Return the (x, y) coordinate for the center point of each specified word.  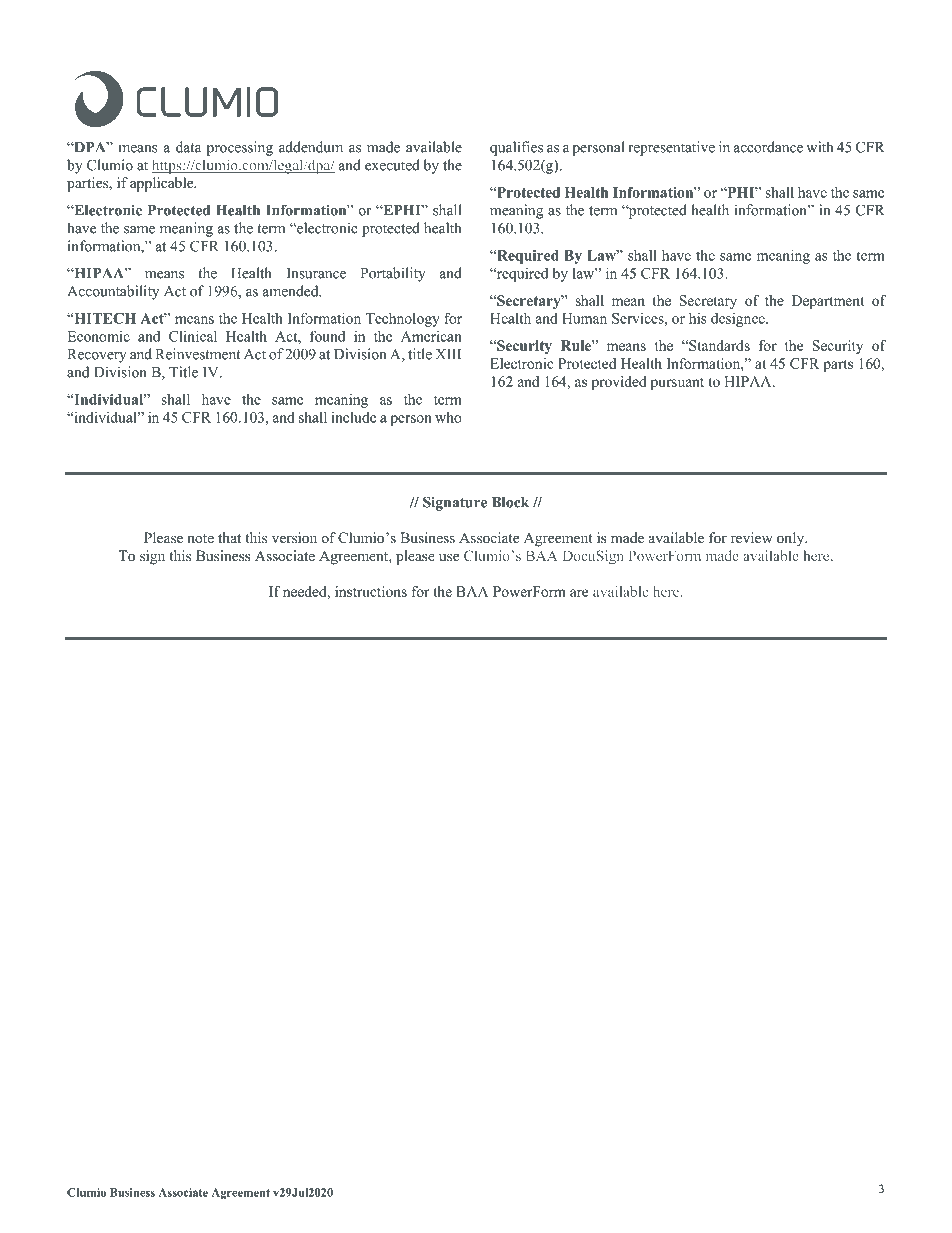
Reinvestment (198, 354)
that (229, 537)
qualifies (516, 148)
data (188, 147)
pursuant (677, 384)
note (200, 538)
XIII (448, 354)
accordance (768, 147)
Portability (393, 274)
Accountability (113, 292)
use (449, 557)
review (752, 537)
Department (828, 302)
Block (510, 502)
